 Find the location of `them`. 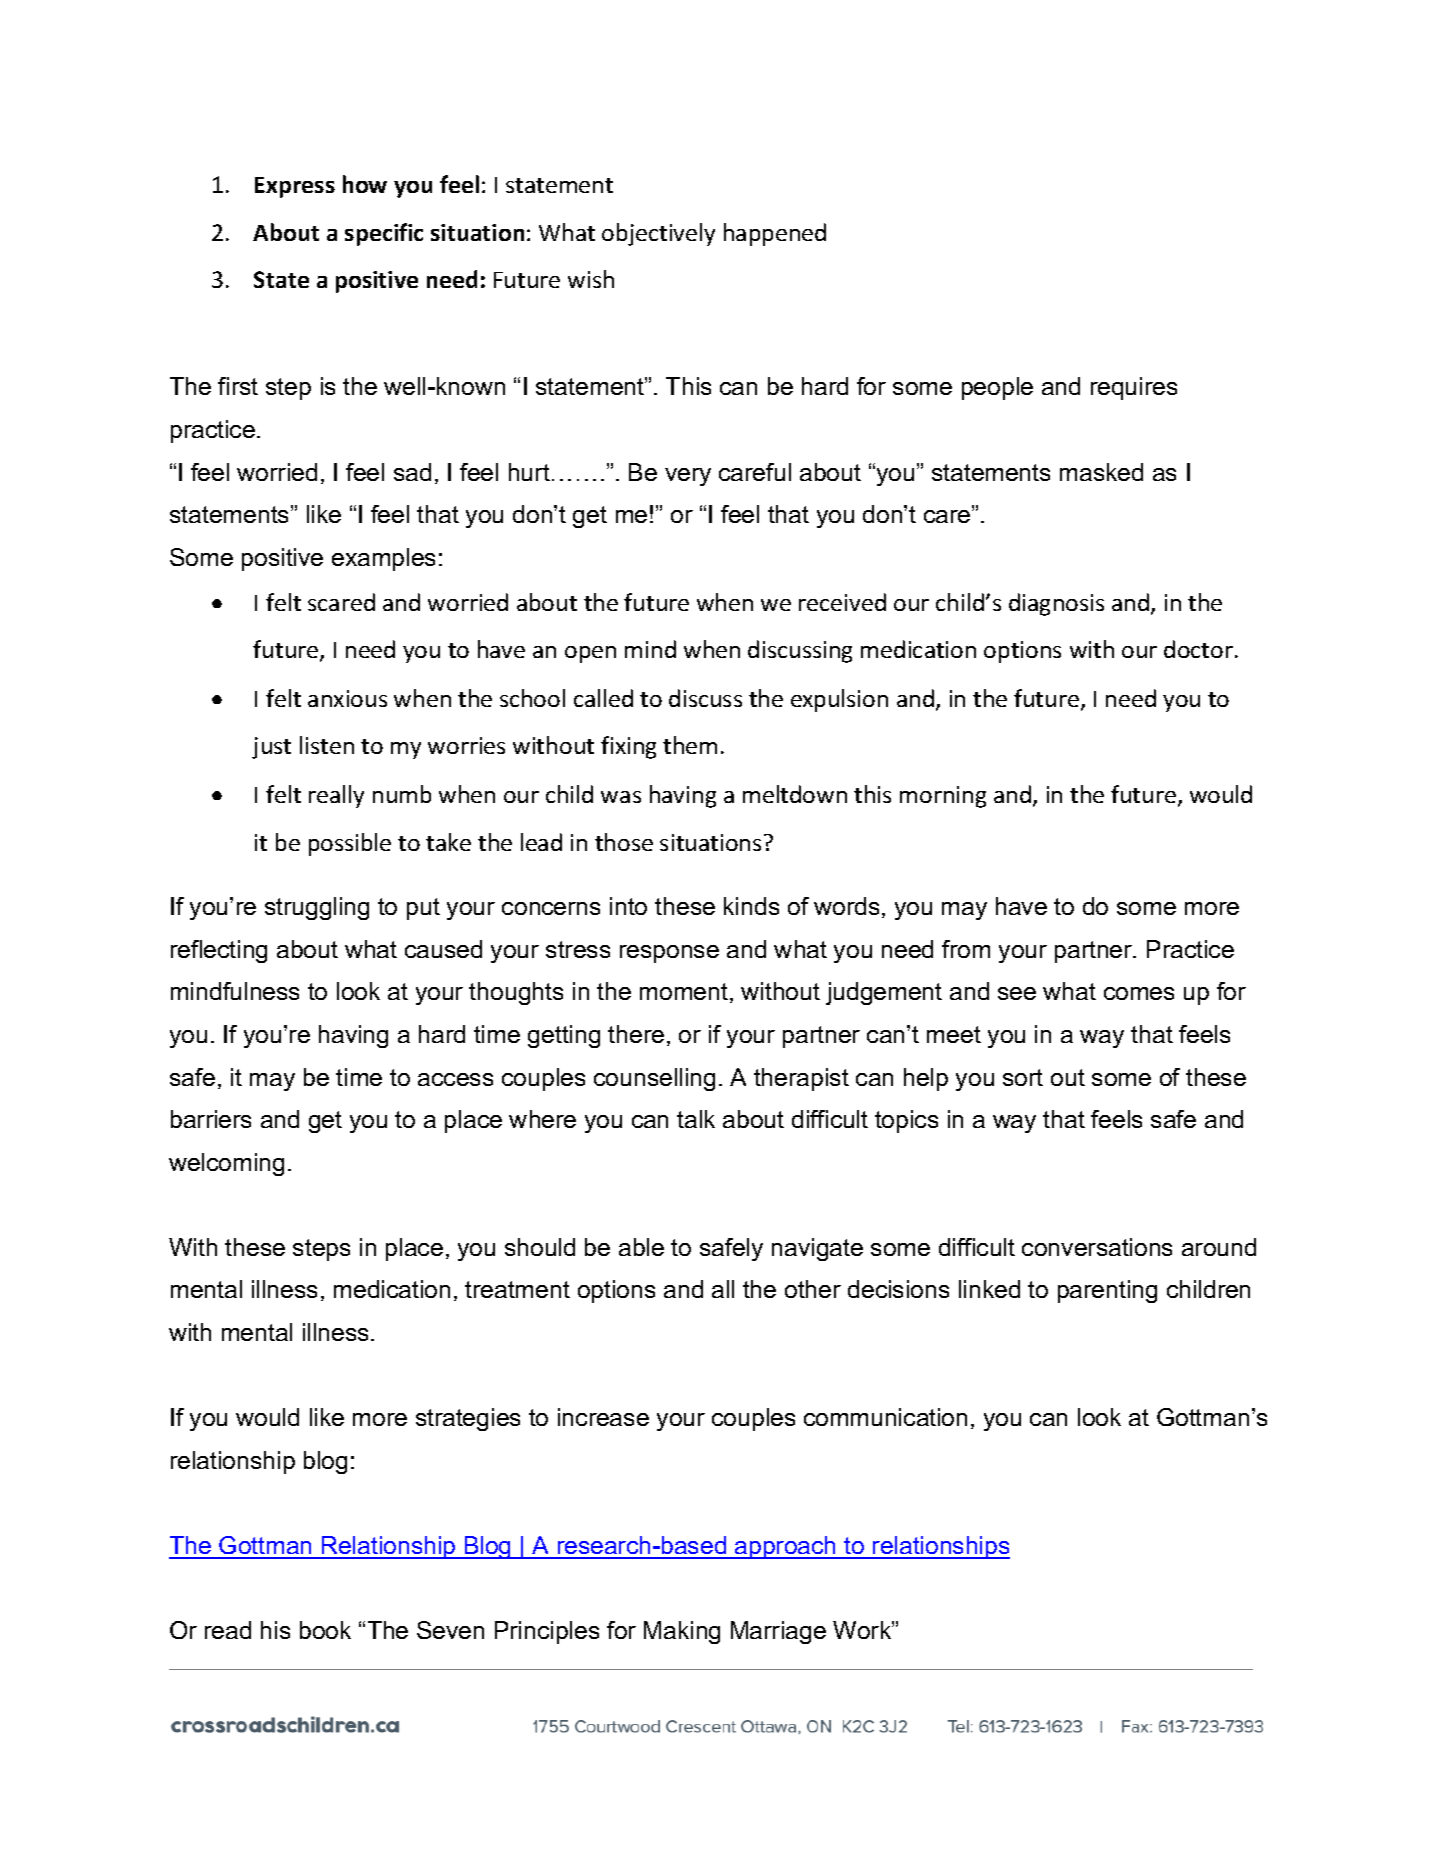

them is located at coordinates (690, 745).
